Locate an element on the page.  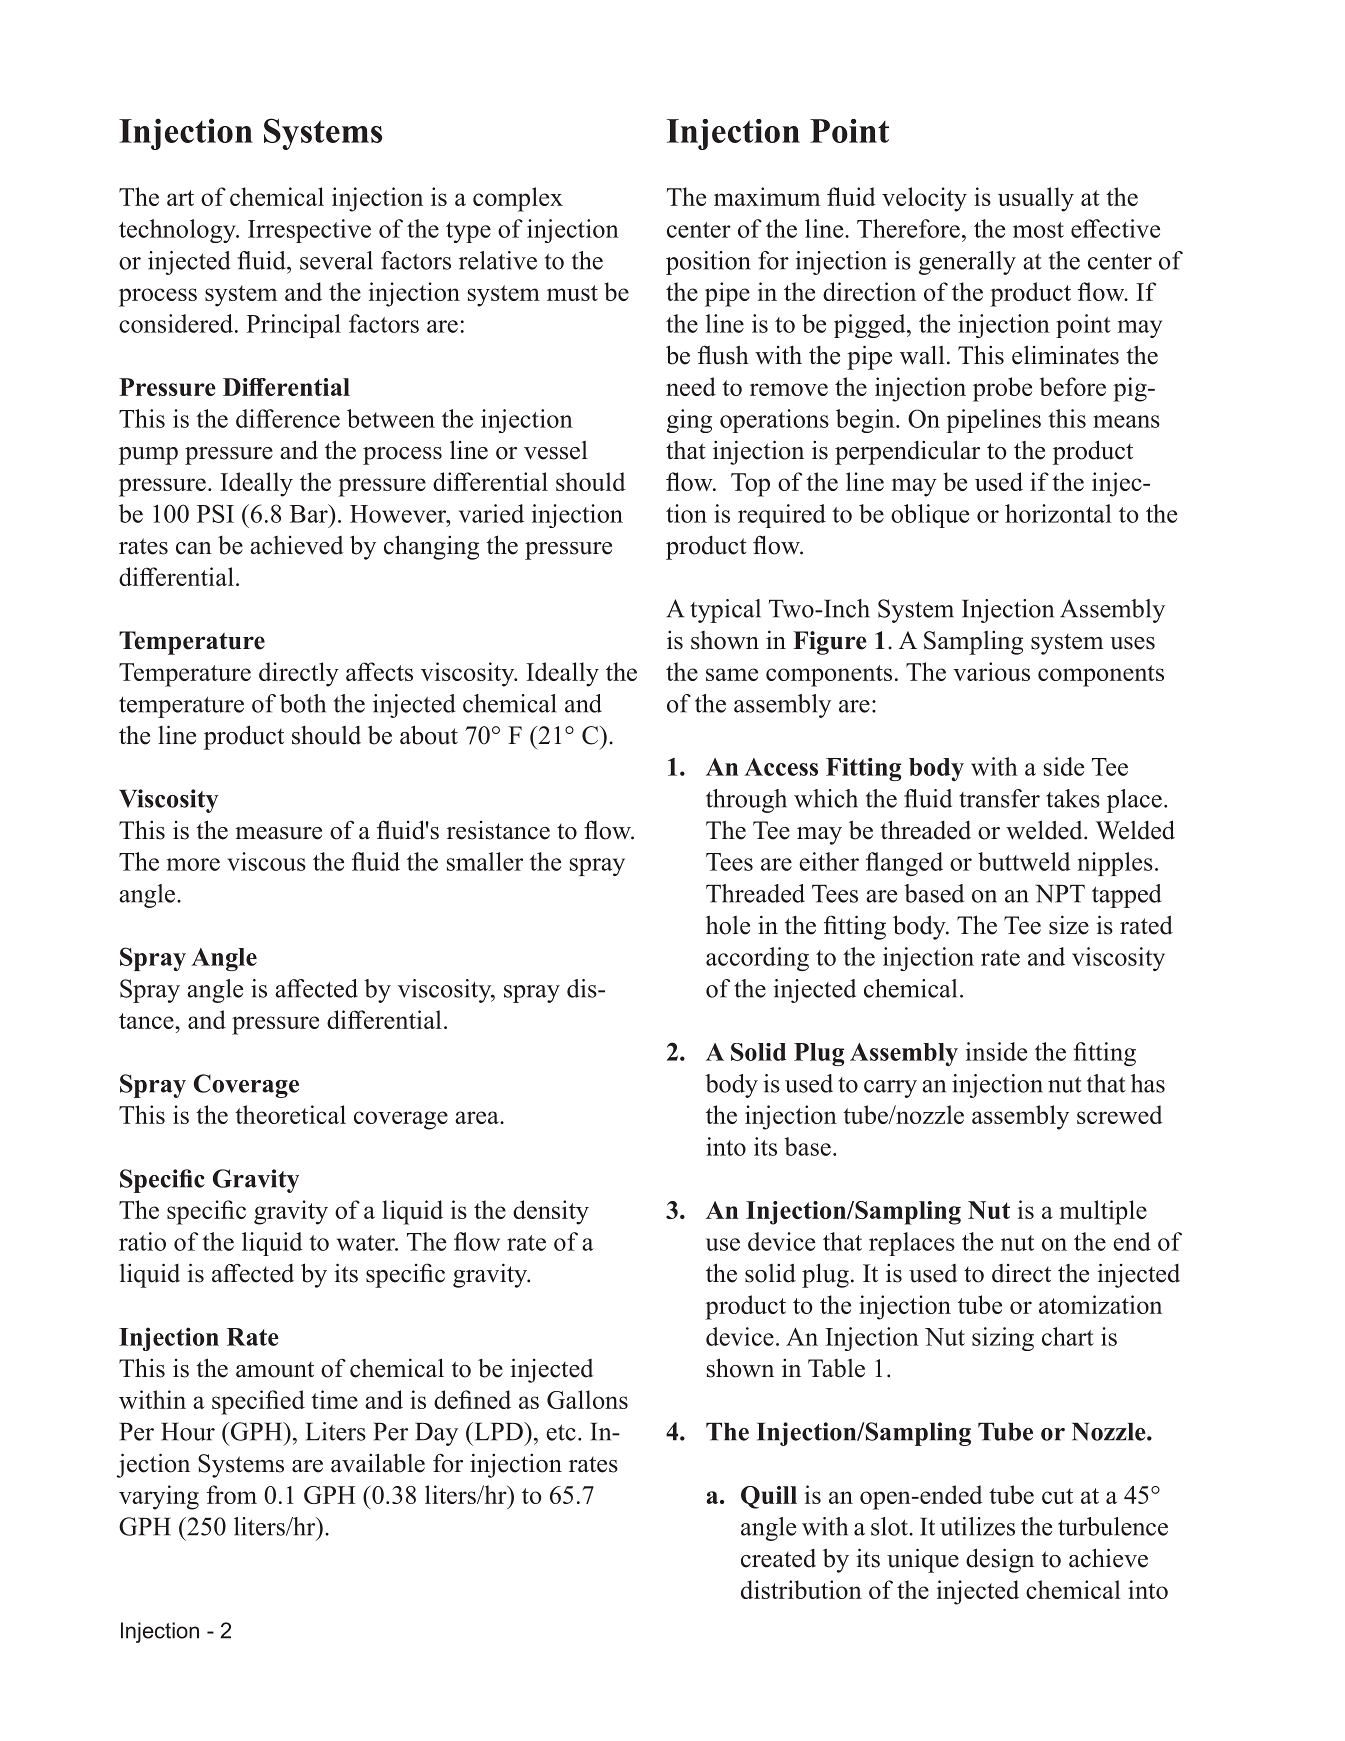
viscous is located at coordinates (266, 861).
